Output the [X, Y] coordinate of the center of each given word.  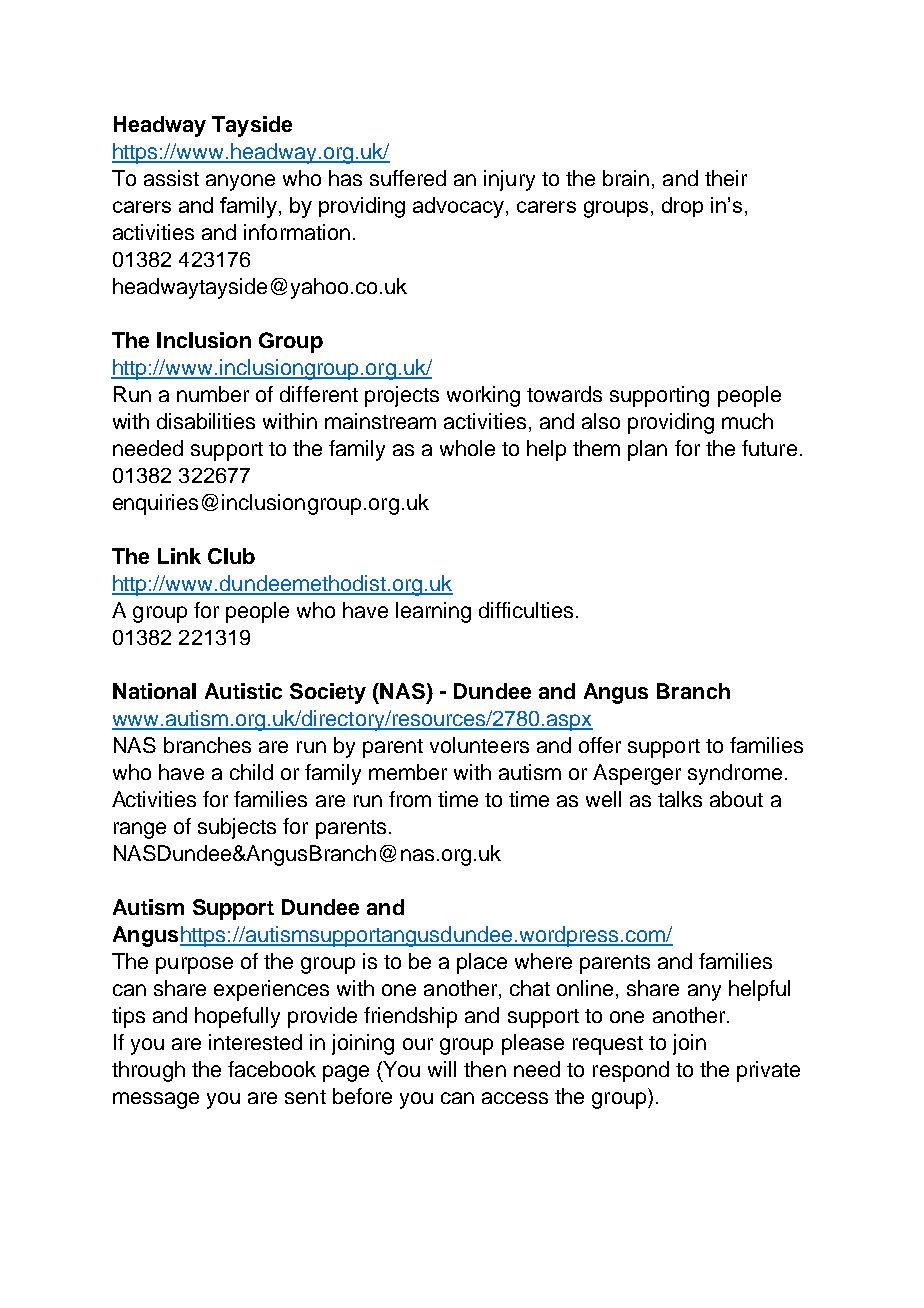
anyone [240, 182]
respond [631, 1071]
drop [682, 207]
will [442, 1069]
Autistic [243, 691]
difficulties [526, 610]
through [148, 1071]
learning [433, 612]
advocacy [458, 207]
